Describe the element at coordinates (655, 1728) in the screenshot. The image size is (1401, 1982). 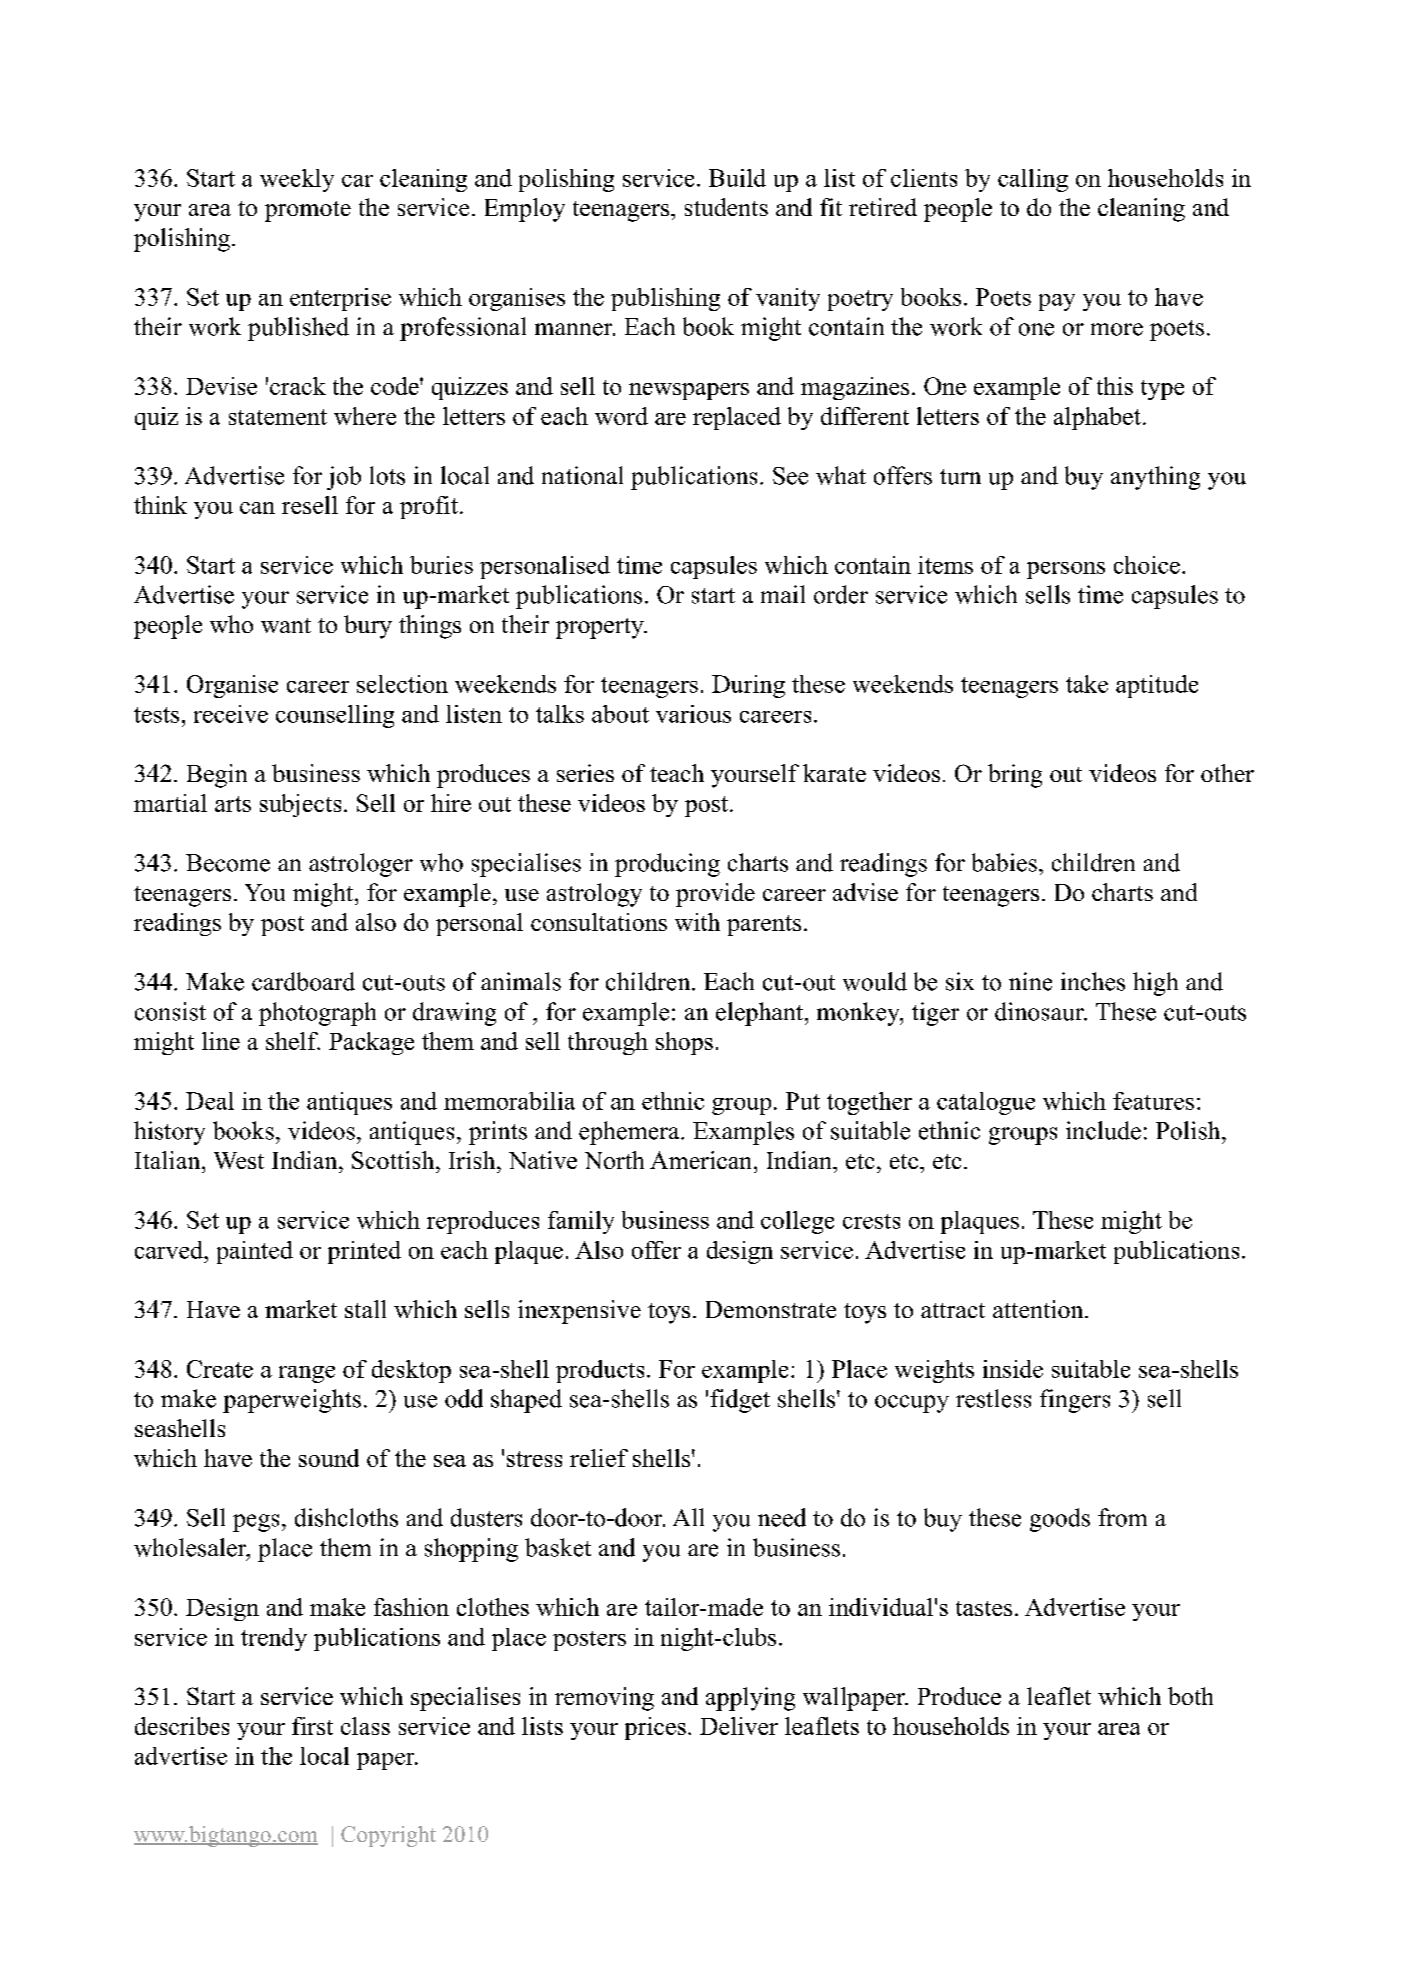
I see `prices` at that location.
